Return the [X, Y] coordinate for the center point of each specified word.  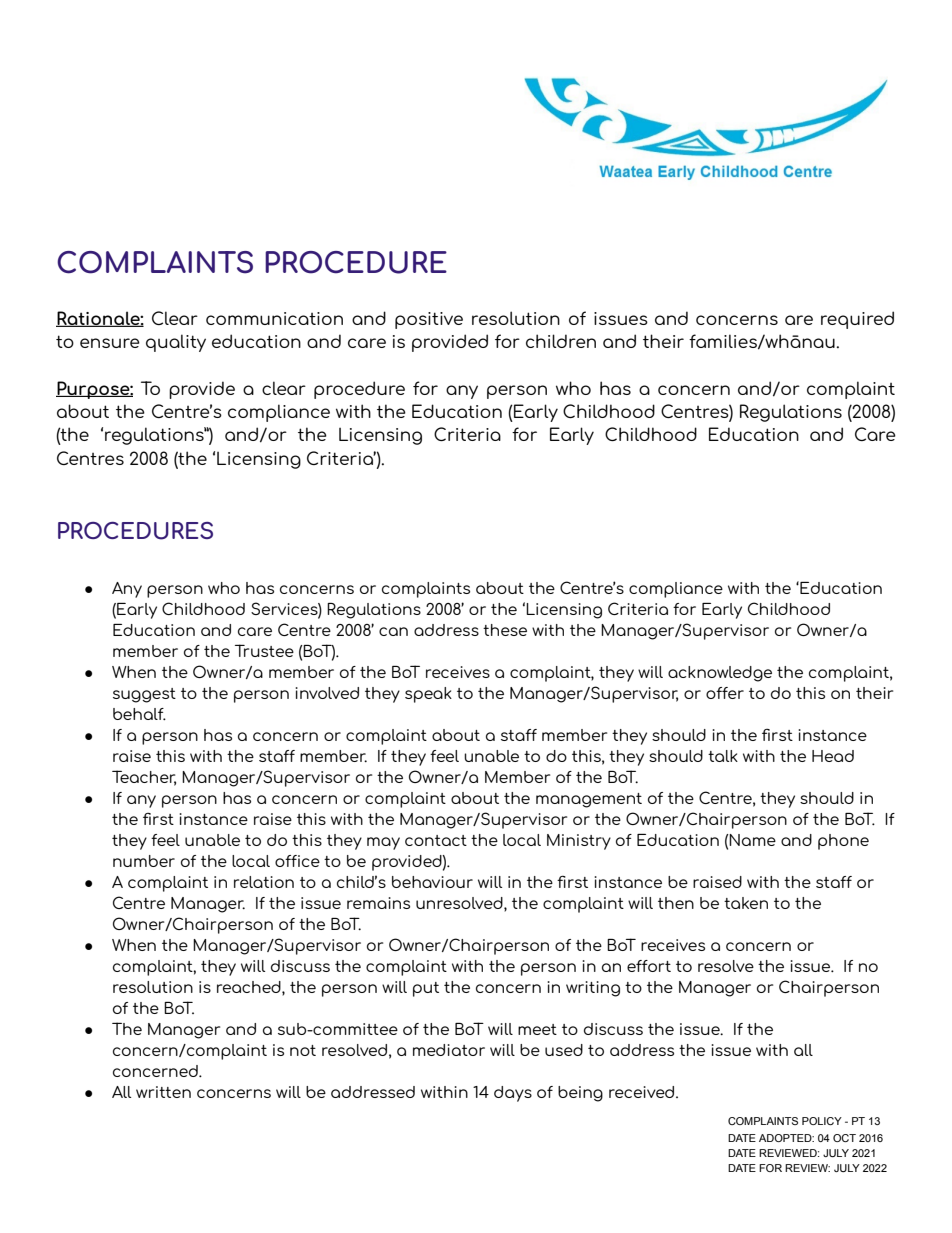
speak [428, 695]
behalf [139, 714]
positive [429, 320]
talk [723, 756]
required [857, 320]
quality [176, 343]
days [513, 1094]
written [163, 1092]
